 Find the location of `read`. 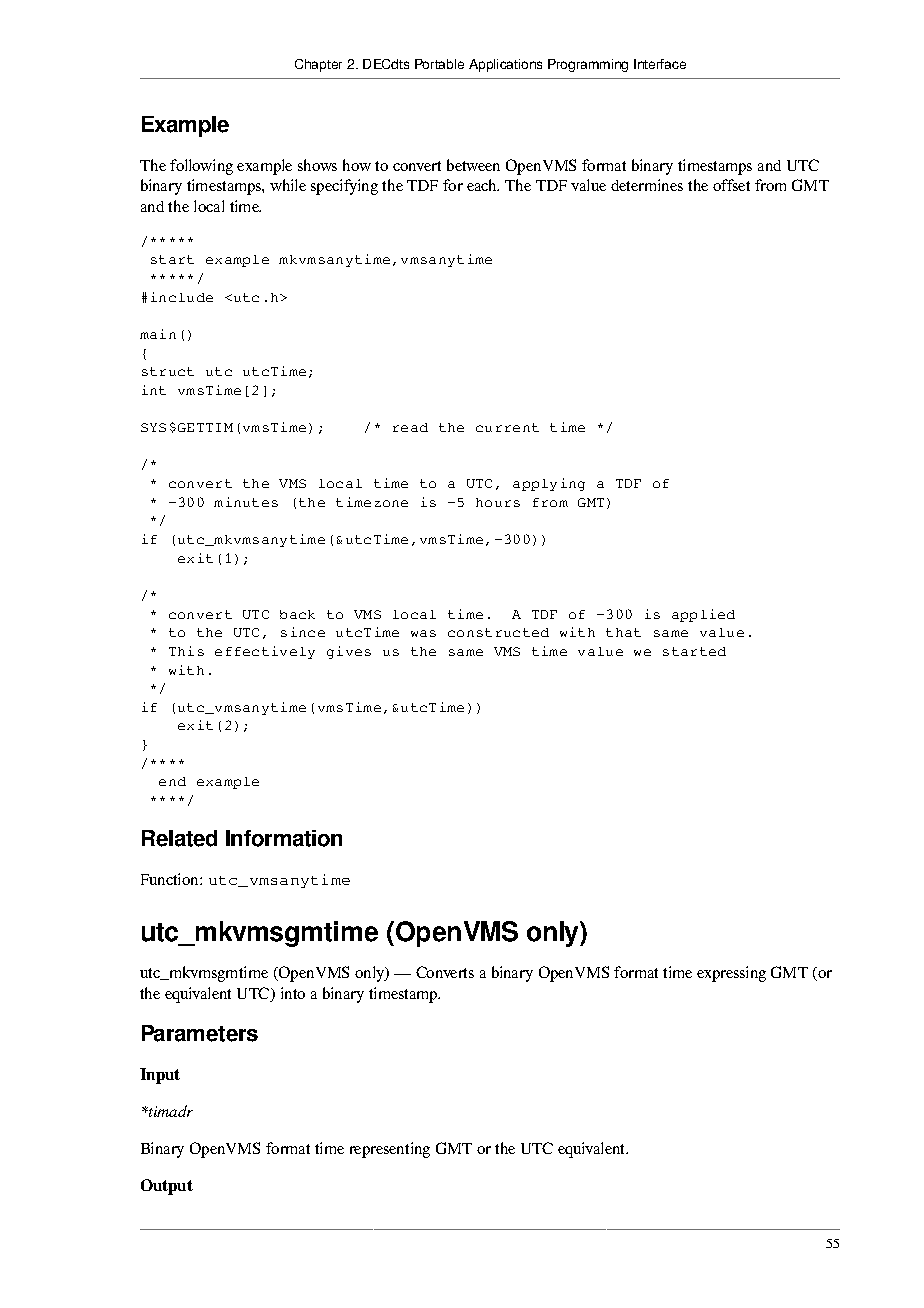

read is located at coordinates (410, 427).
